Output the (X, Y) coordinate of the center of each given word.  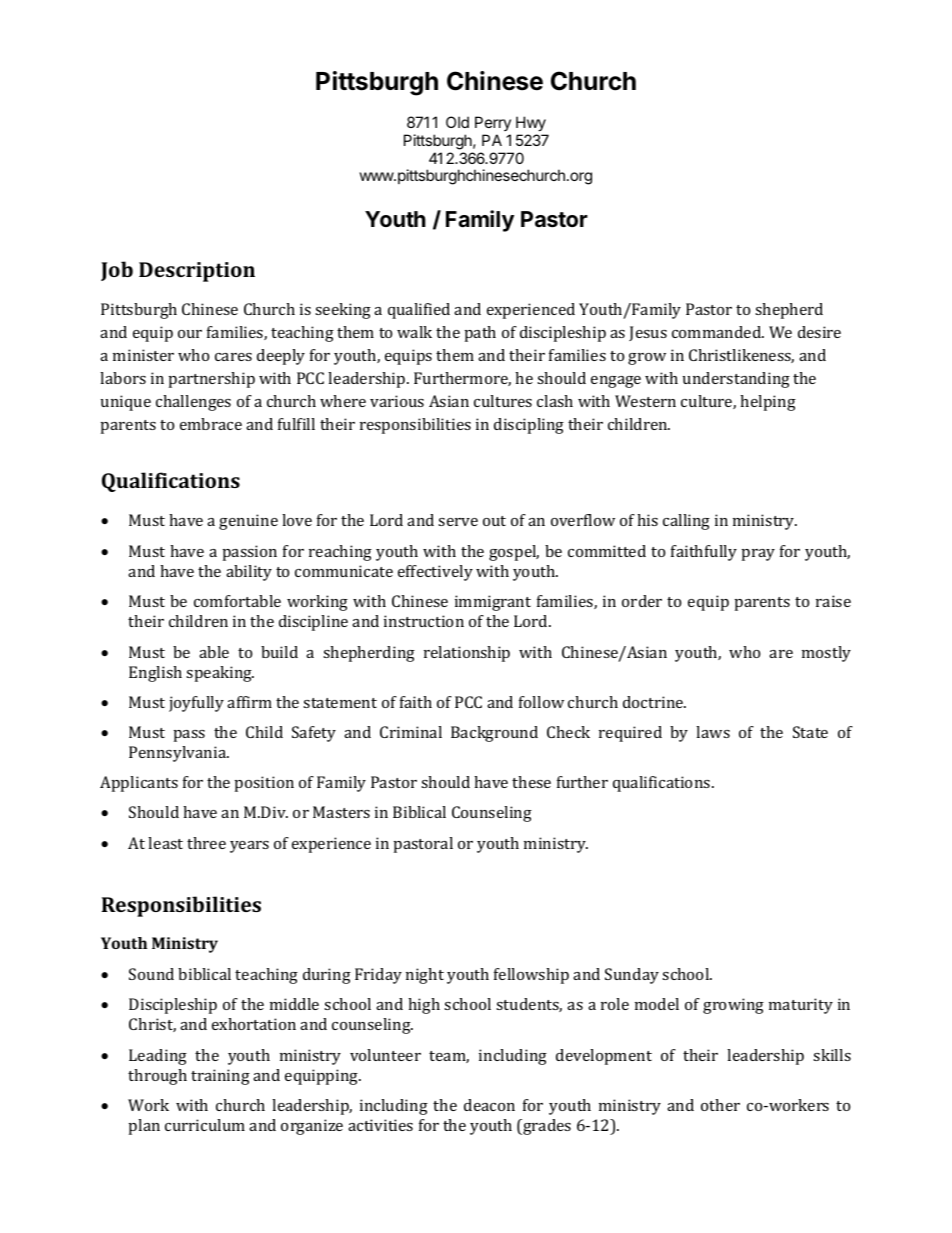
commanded (718, 332)
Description (197, 272)
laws (713, 732)
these (531, 782)
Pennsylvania (178, 754)
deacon (489, 1105)
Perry (493, 123)
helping (768, 403)
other (720, 1105)
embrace (211, 424)
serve (458, 522)
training (220, 1077)
